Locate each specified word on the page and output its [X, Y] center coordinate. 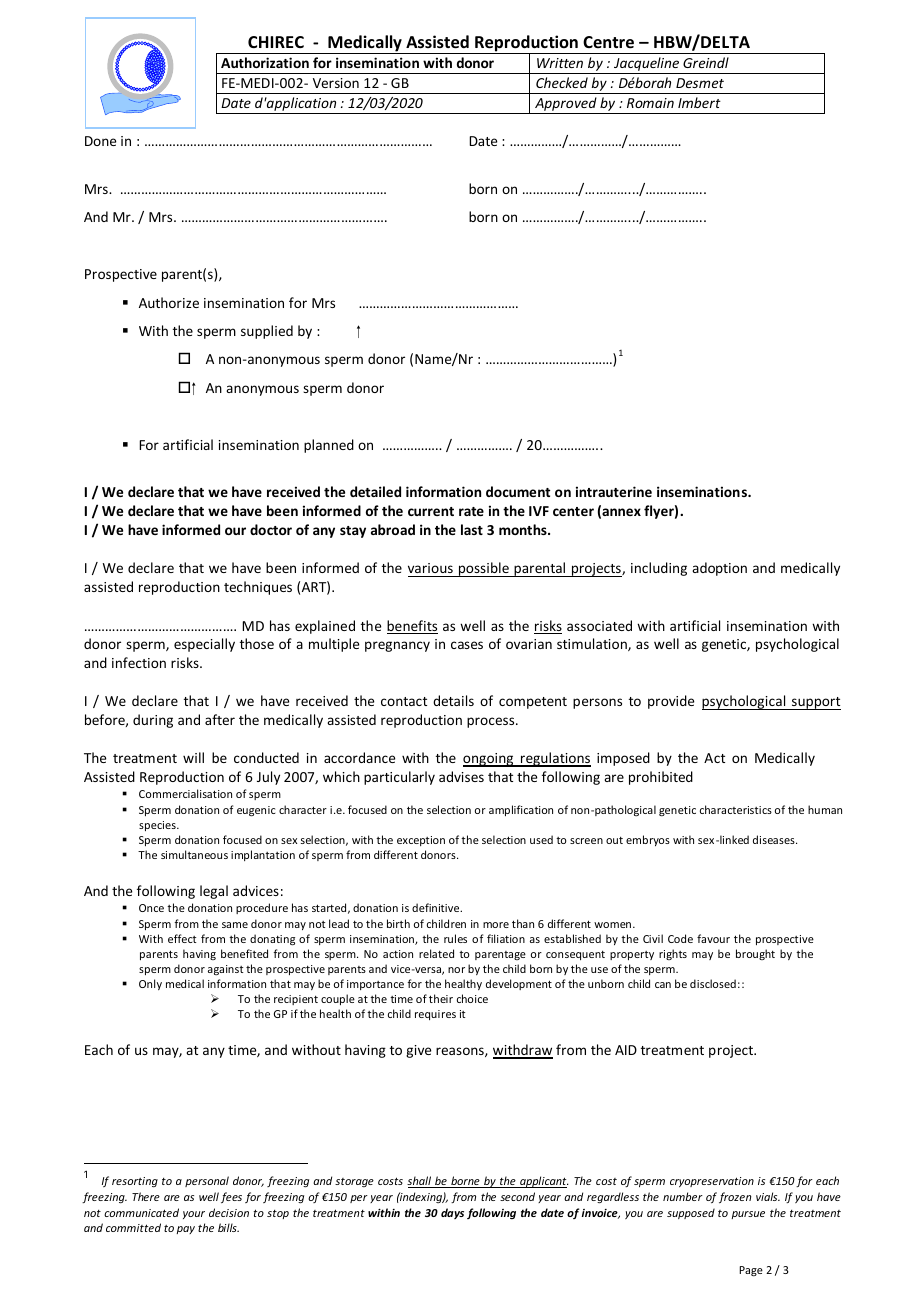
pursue [748, 1215]
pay [185, 1230]
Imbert [699, 102]
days [452, 1213]
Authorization [265, 62]
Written [560, 63]
